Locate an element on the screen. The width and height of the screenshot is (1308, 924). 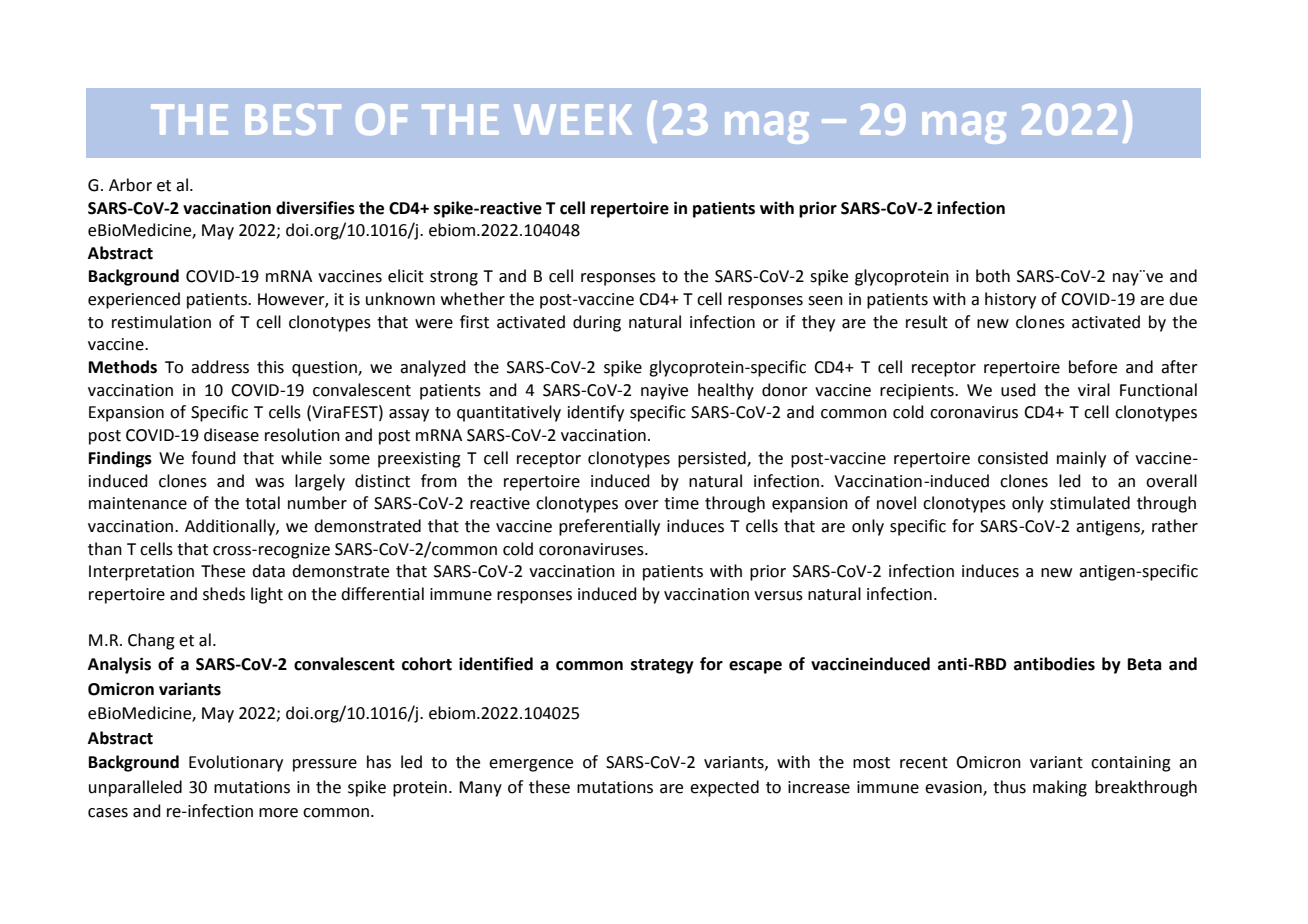
BEST is located at coordinates (293, 119).
